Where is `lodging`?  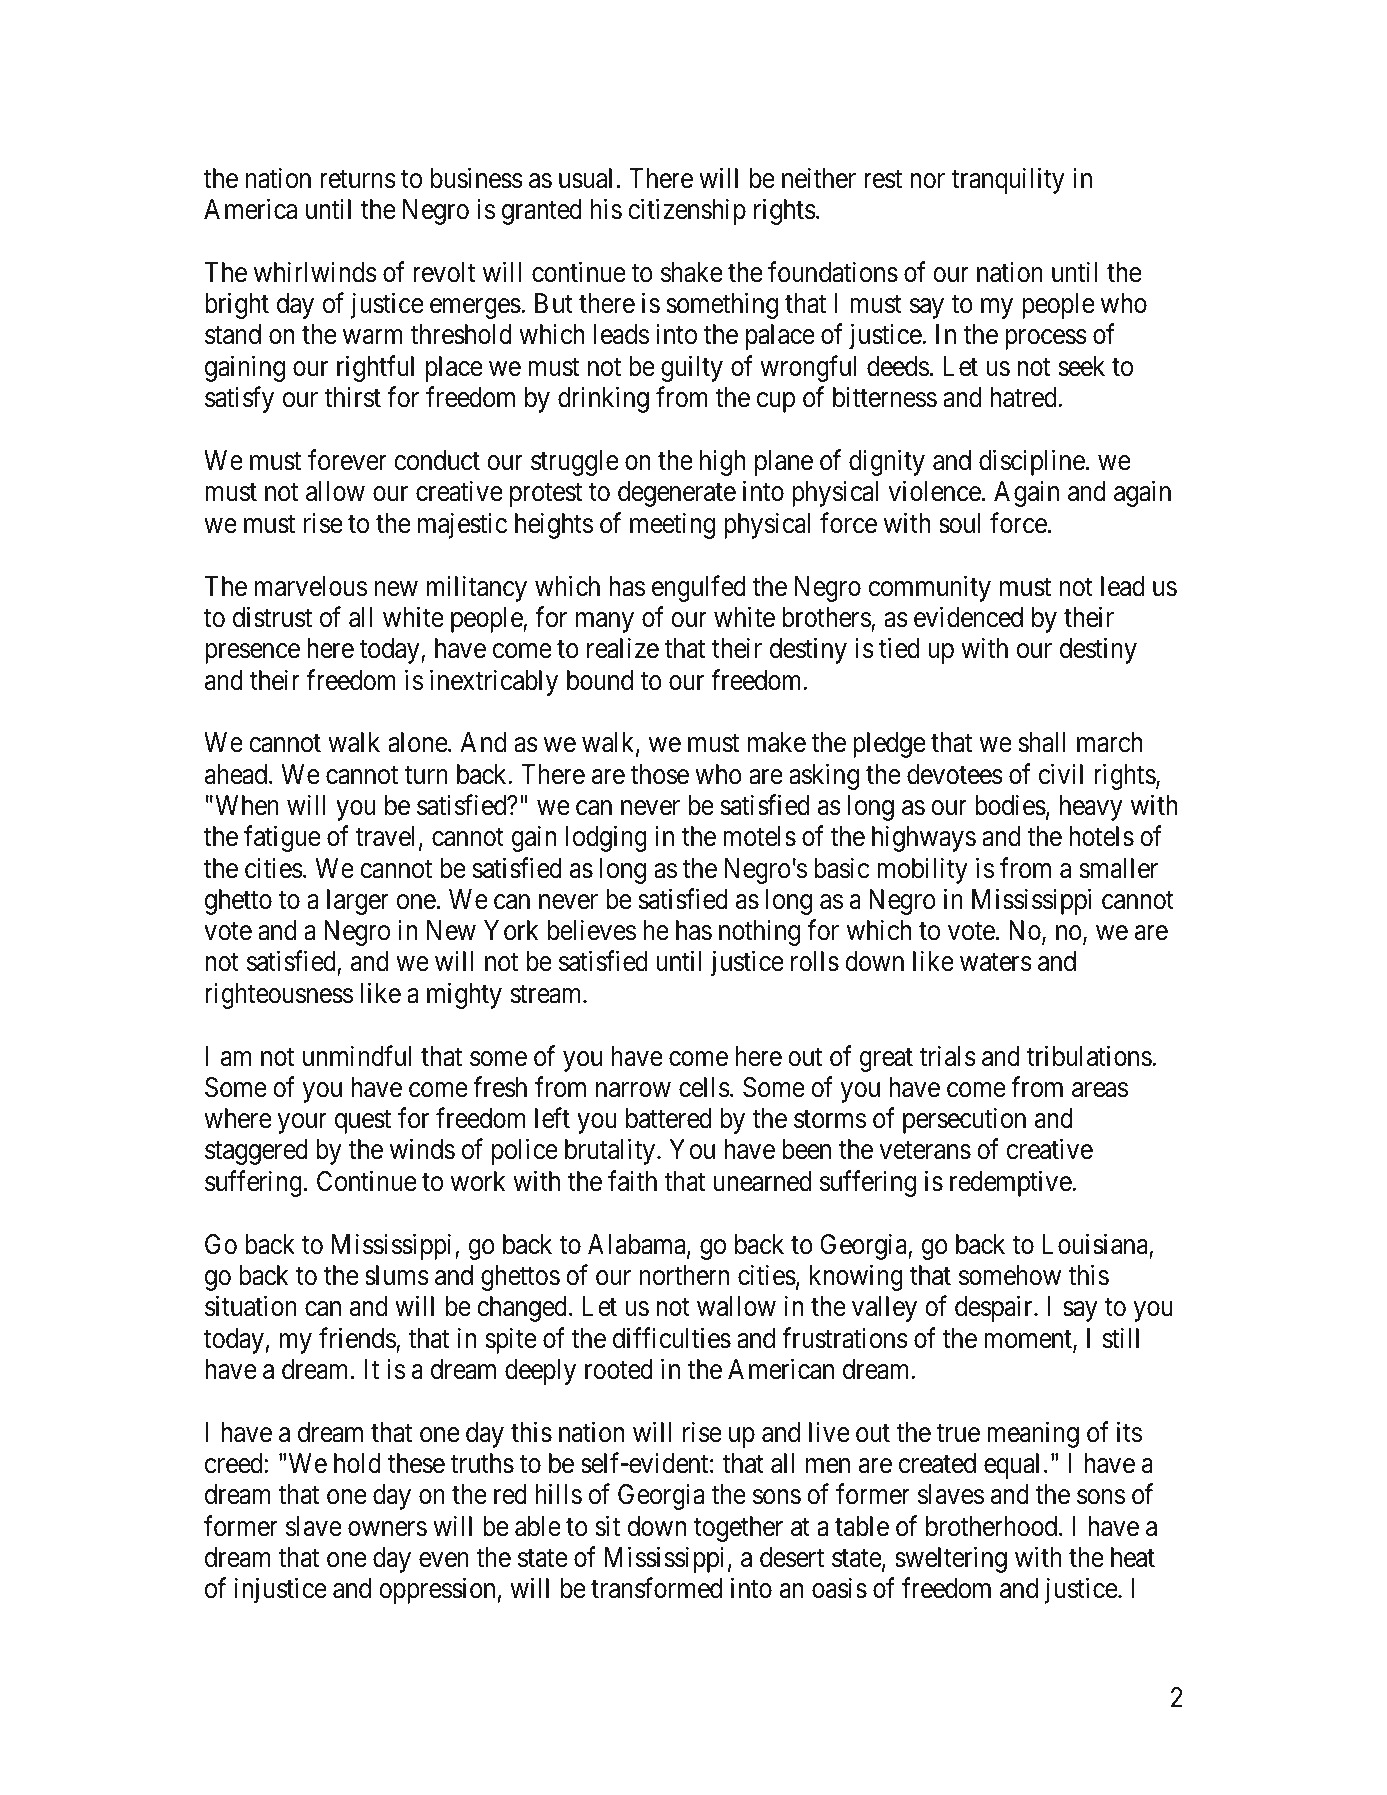
lodging is located at coordinates (606, 839).
